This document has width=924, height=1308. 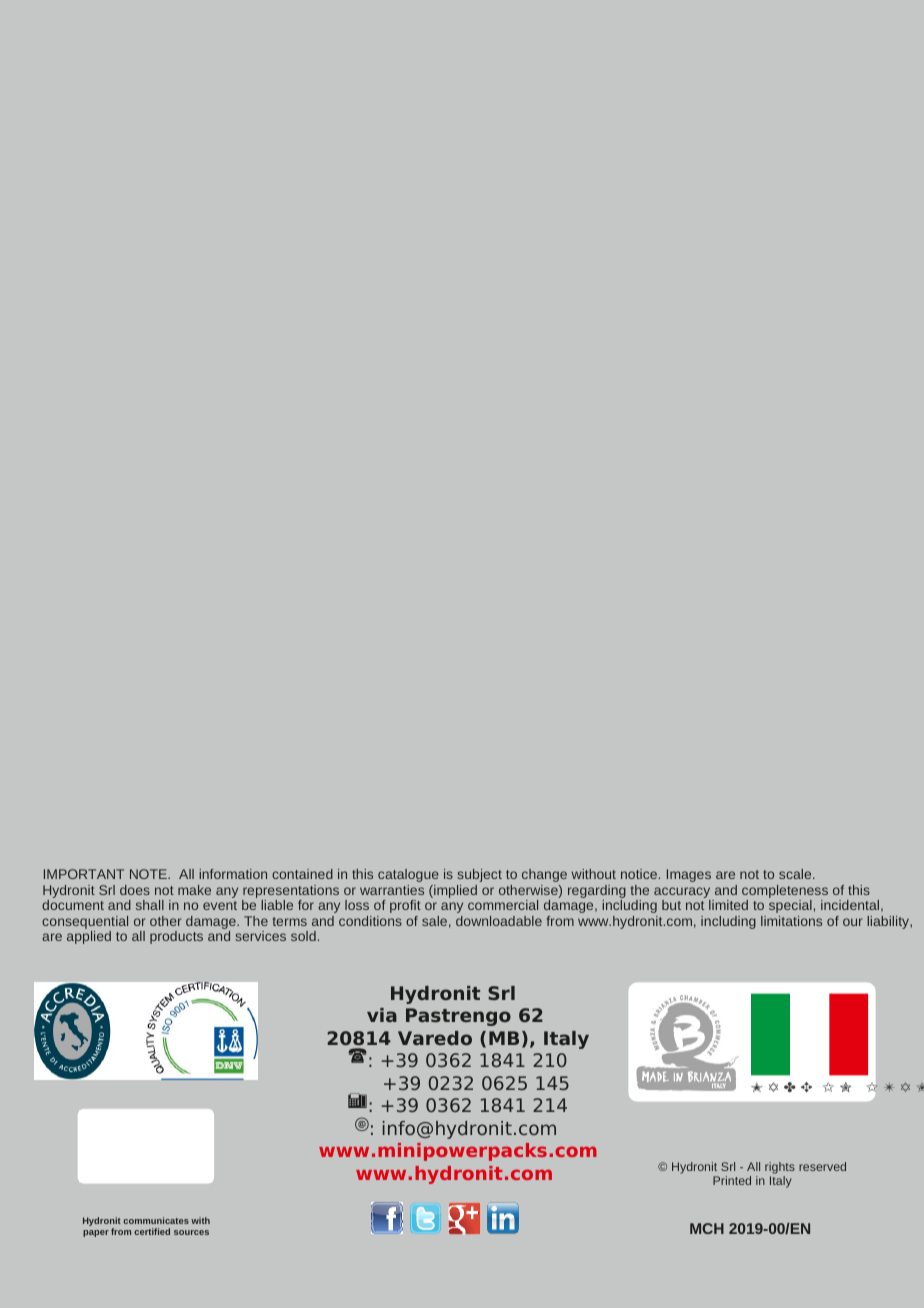 I want to click on limitations, so click(x=791, y=921).
